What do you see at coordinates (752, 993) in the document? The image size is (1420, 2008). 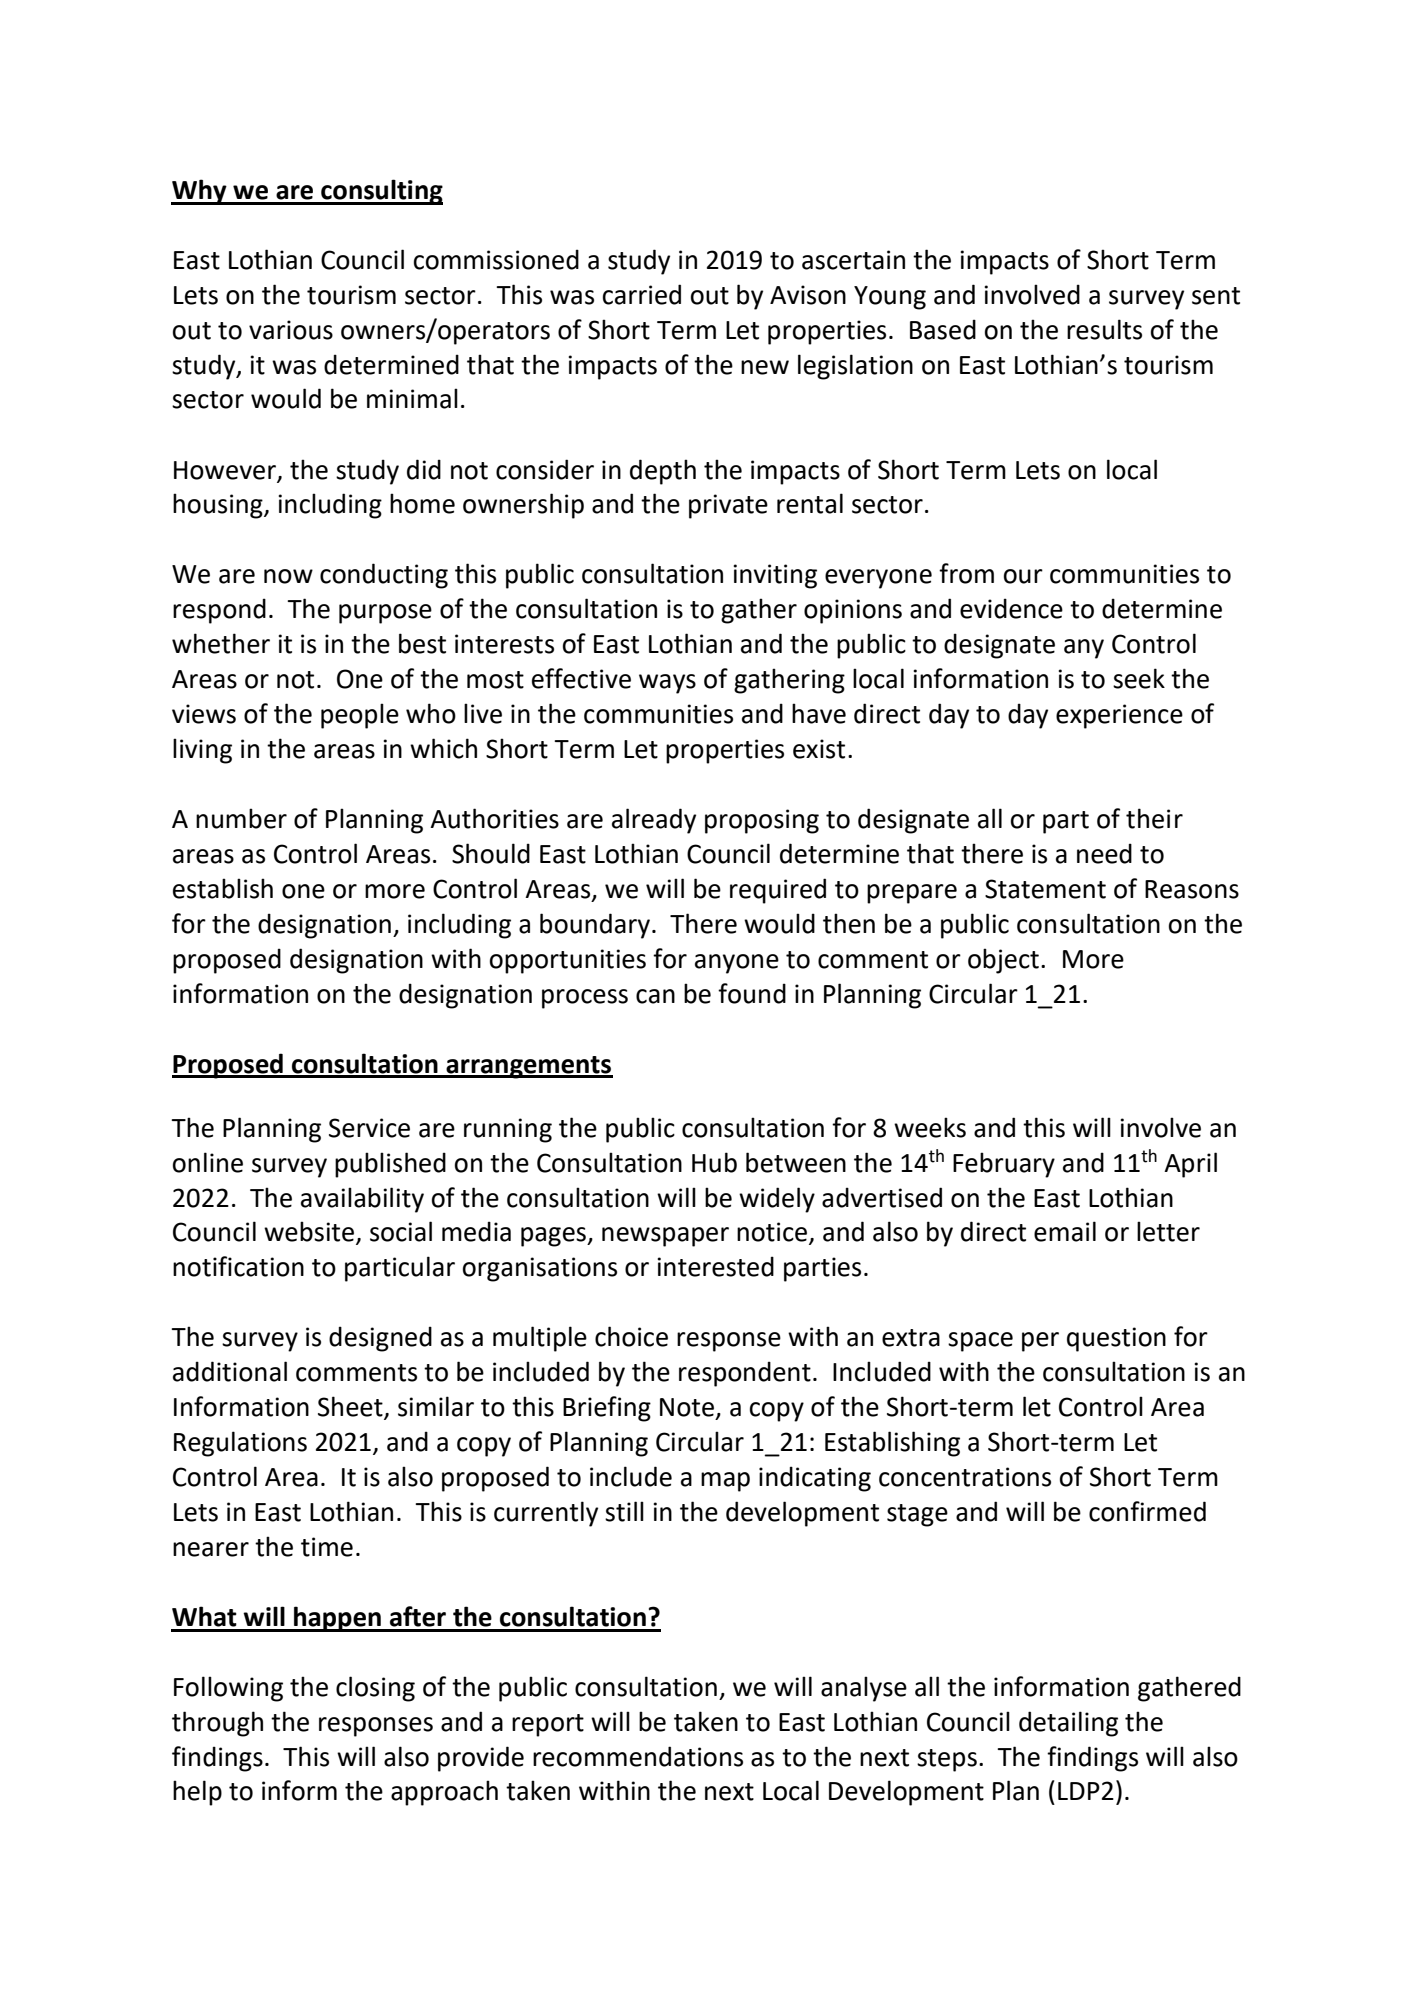 I see `found` at bounding box center [752, 993].
